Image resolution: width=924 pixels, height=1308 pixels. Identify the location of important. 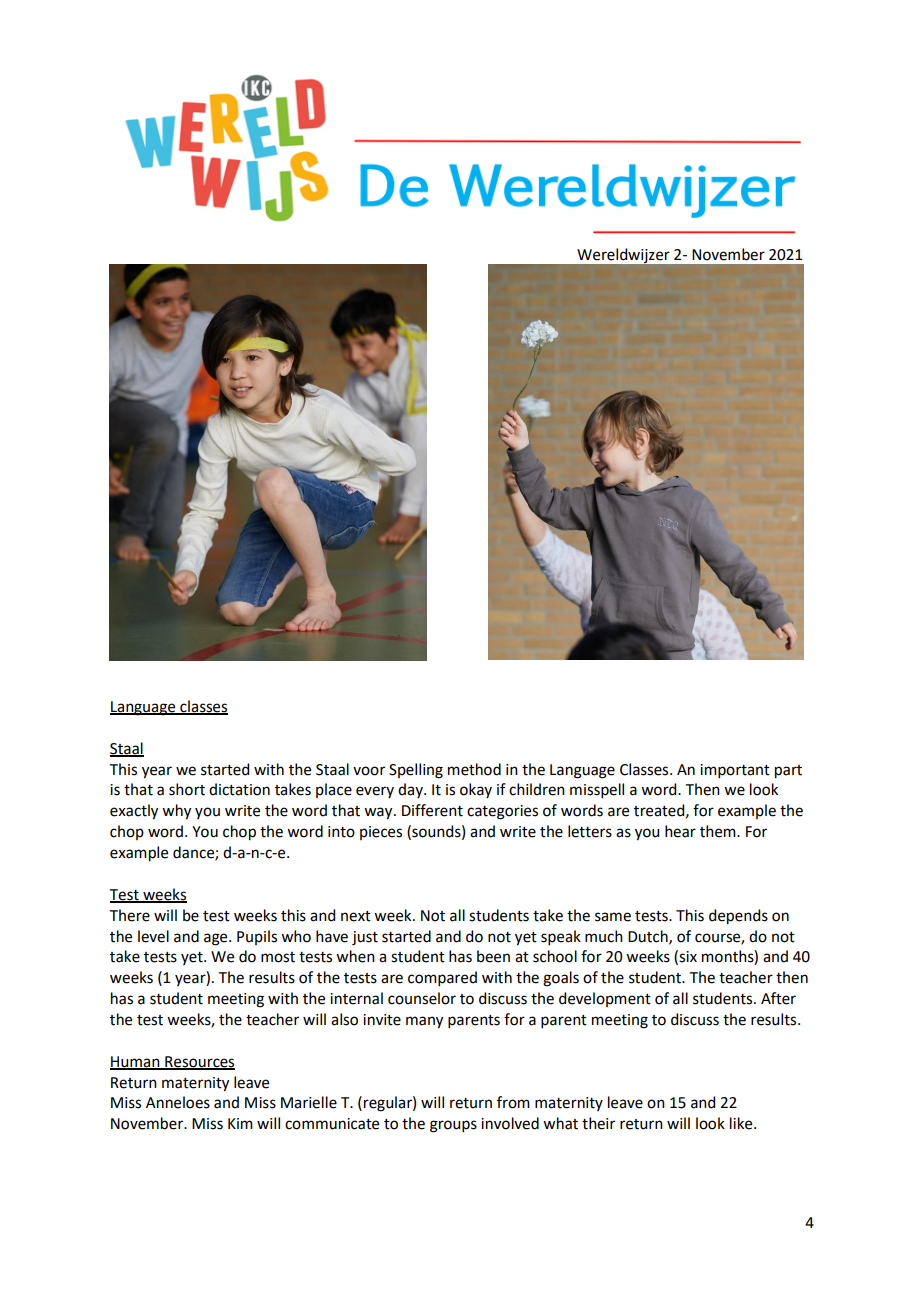
(735, 771).
